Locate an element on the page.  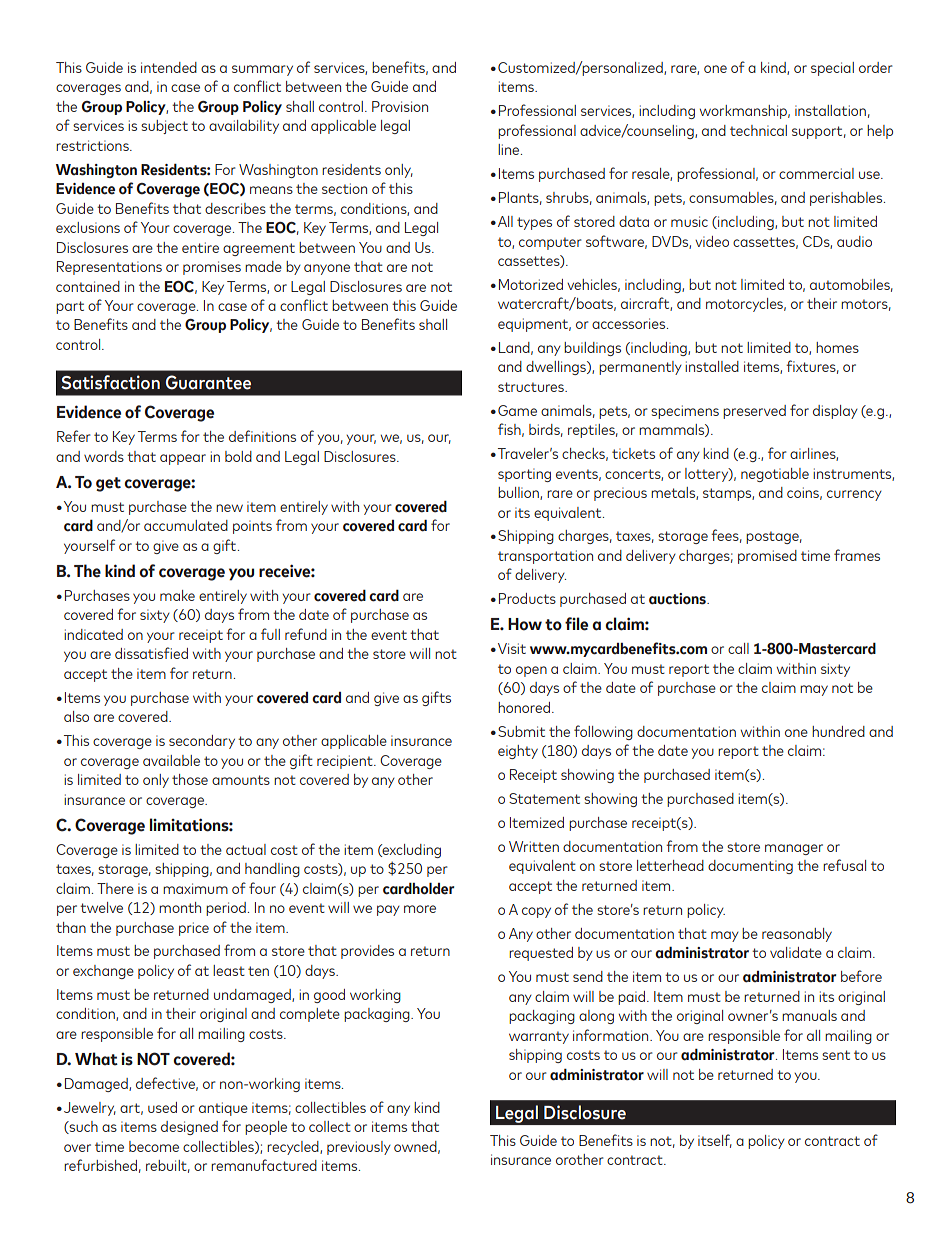
sporting is located at coordinates (524, 475).
